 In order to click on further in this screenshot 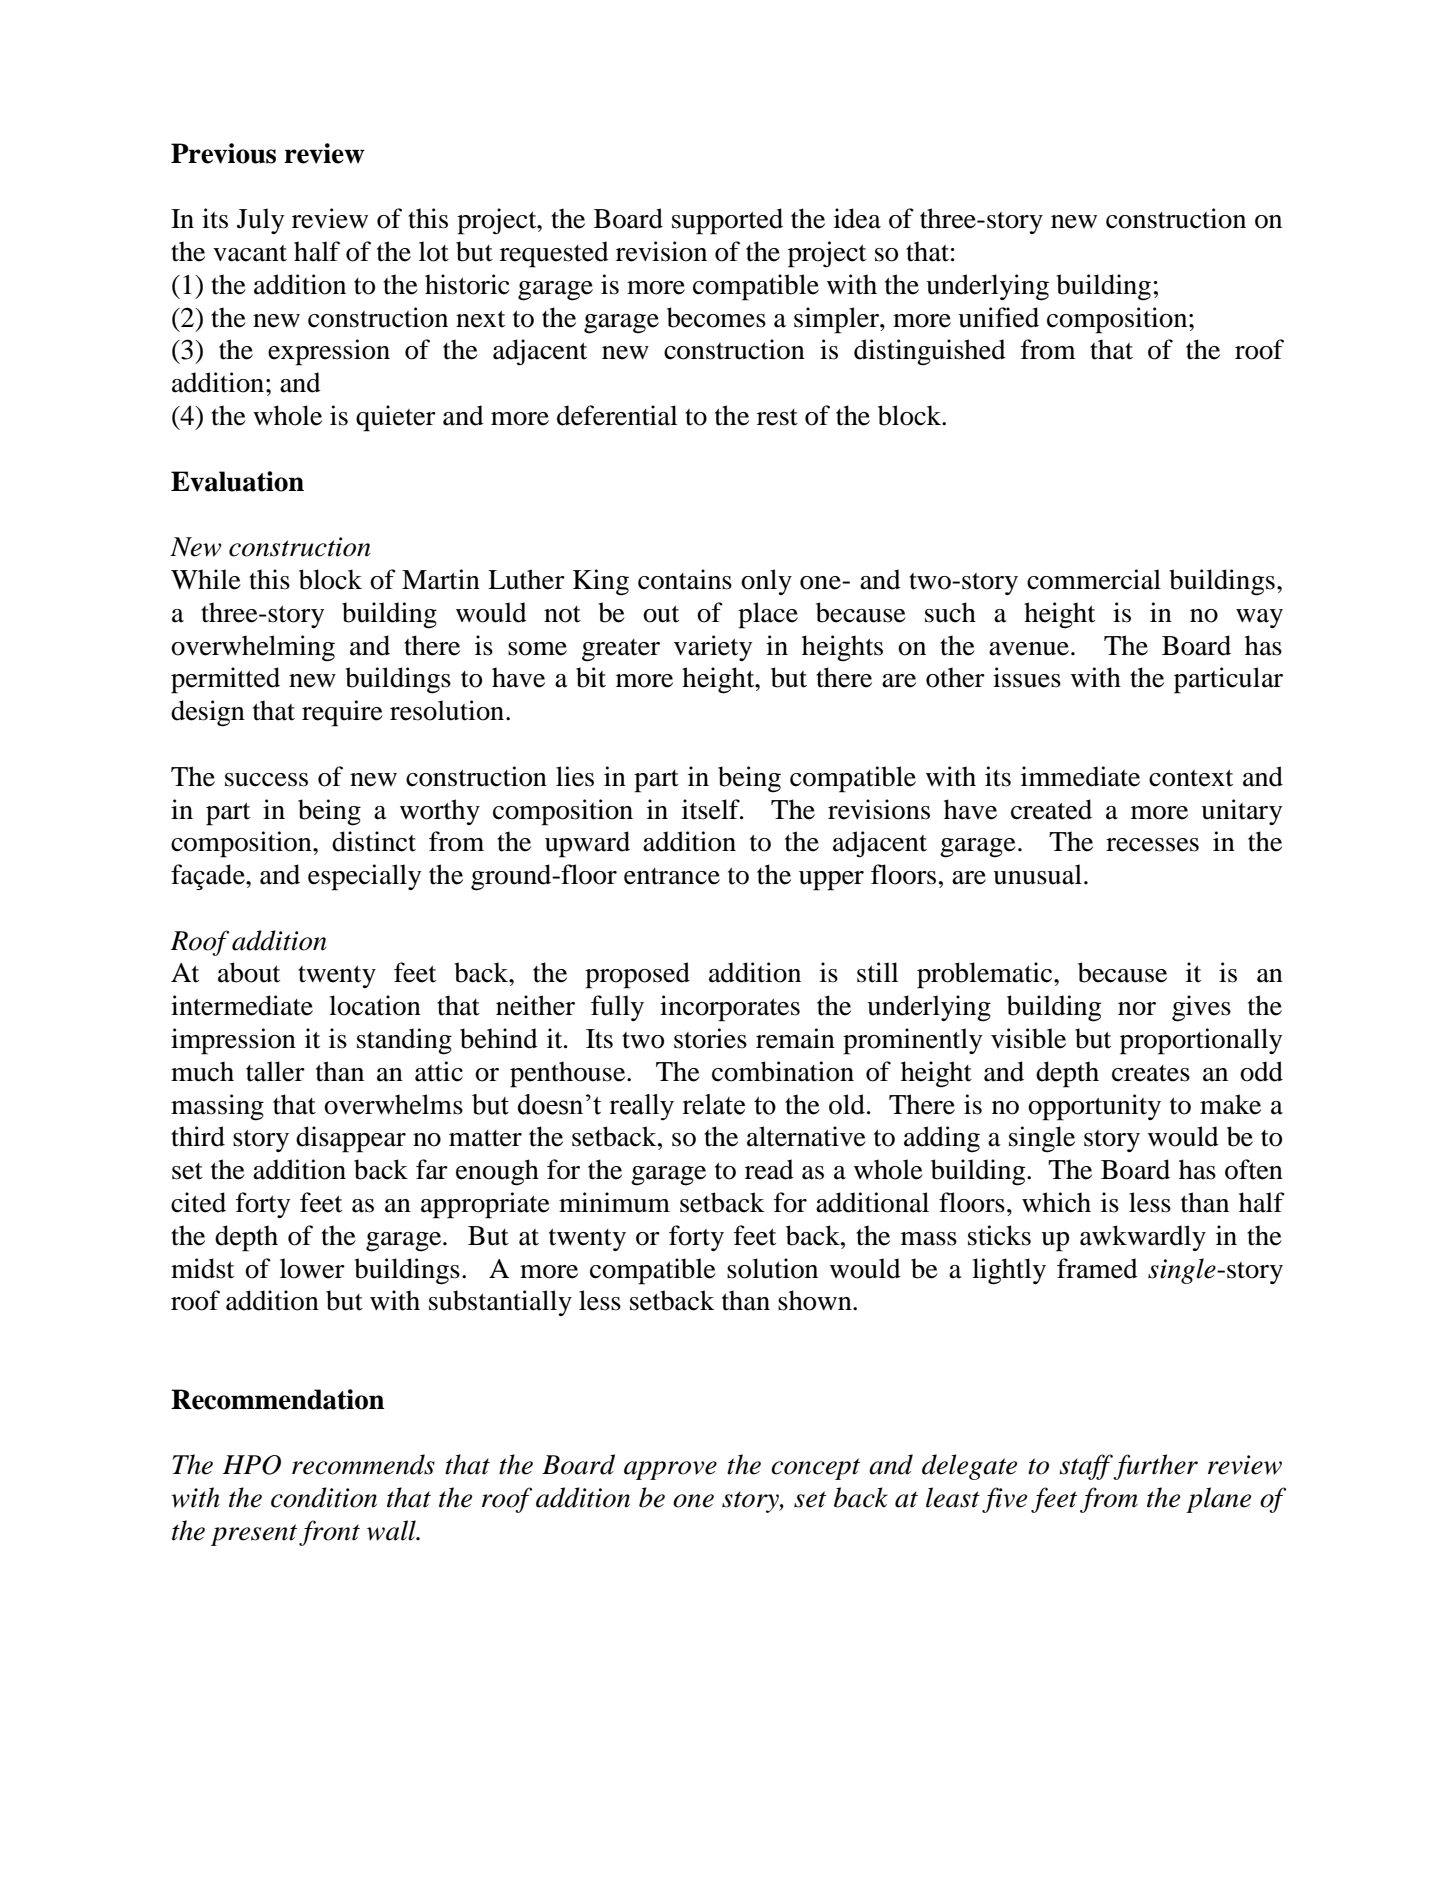, I will do `click(1155, 1467)`.
